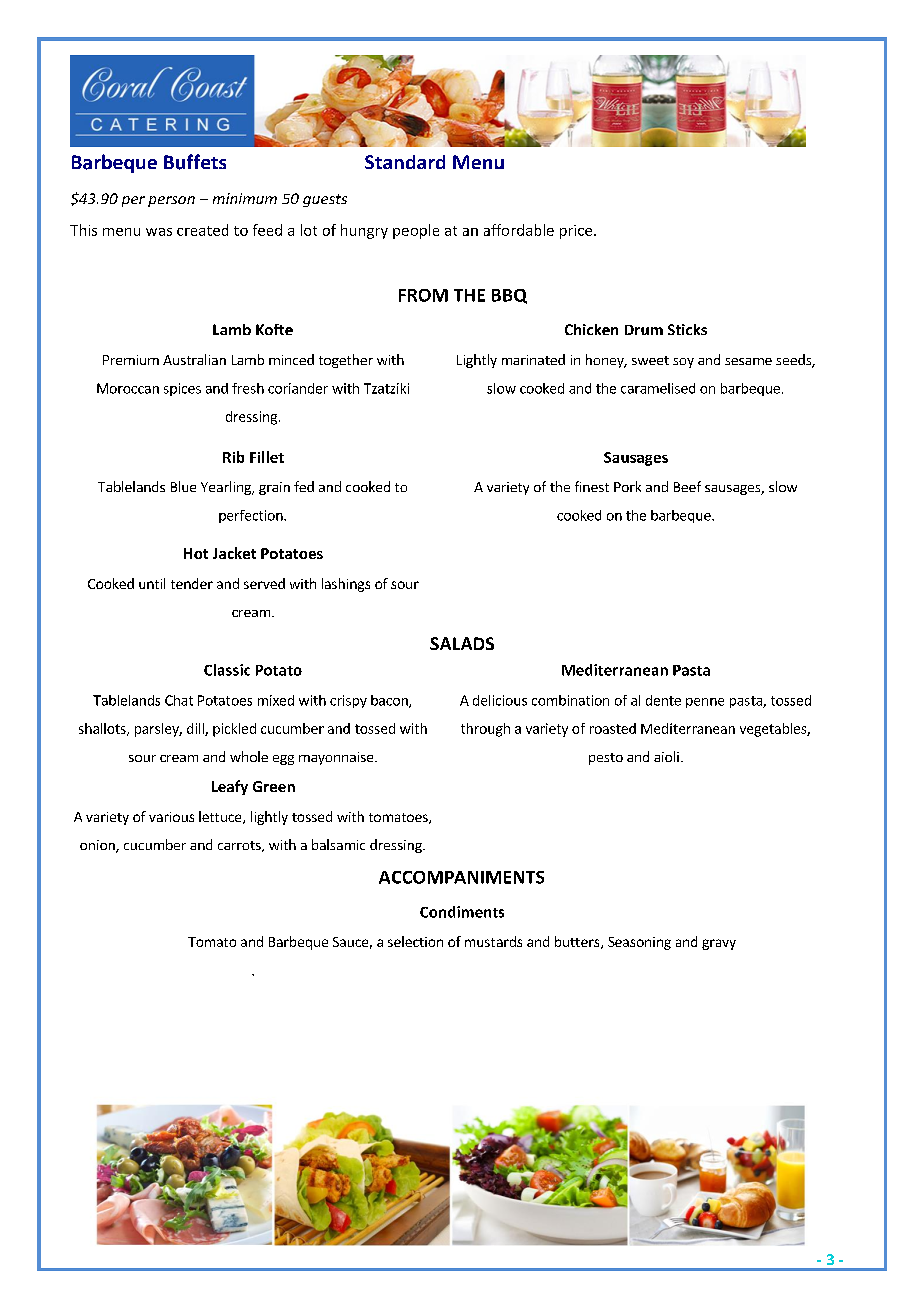 This screenshot has width=924, height=1308. Describe the element at coordinates (577, 232) in the screenshot. I see `price` at that location.
